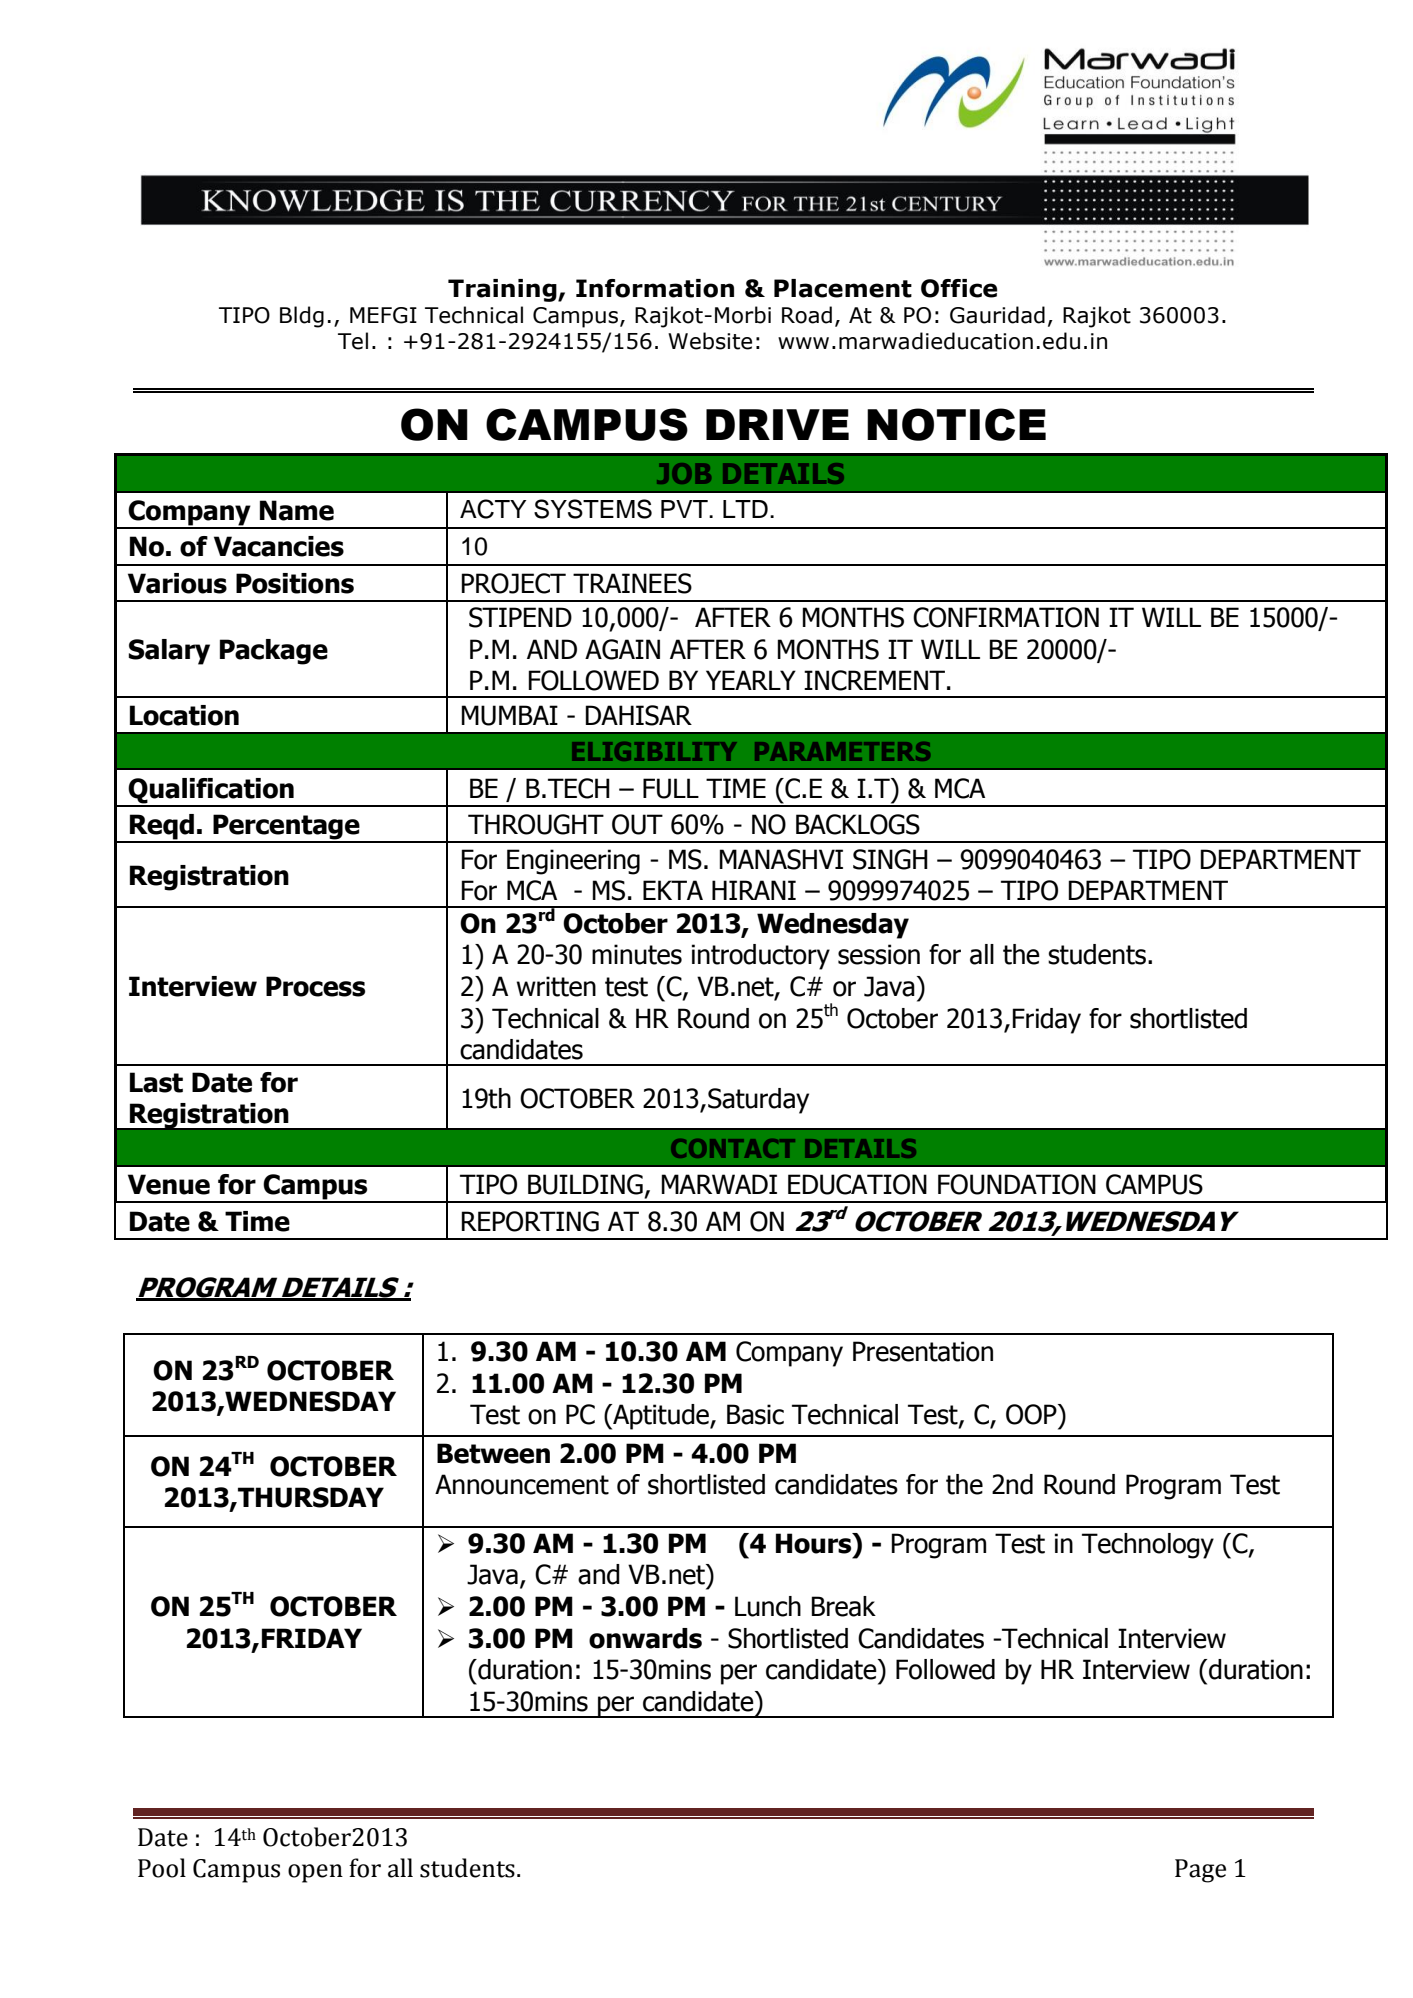  What do you see at coordinates (315, 1873) in the document?
I see `open` at bounding box center [315, 1873].
